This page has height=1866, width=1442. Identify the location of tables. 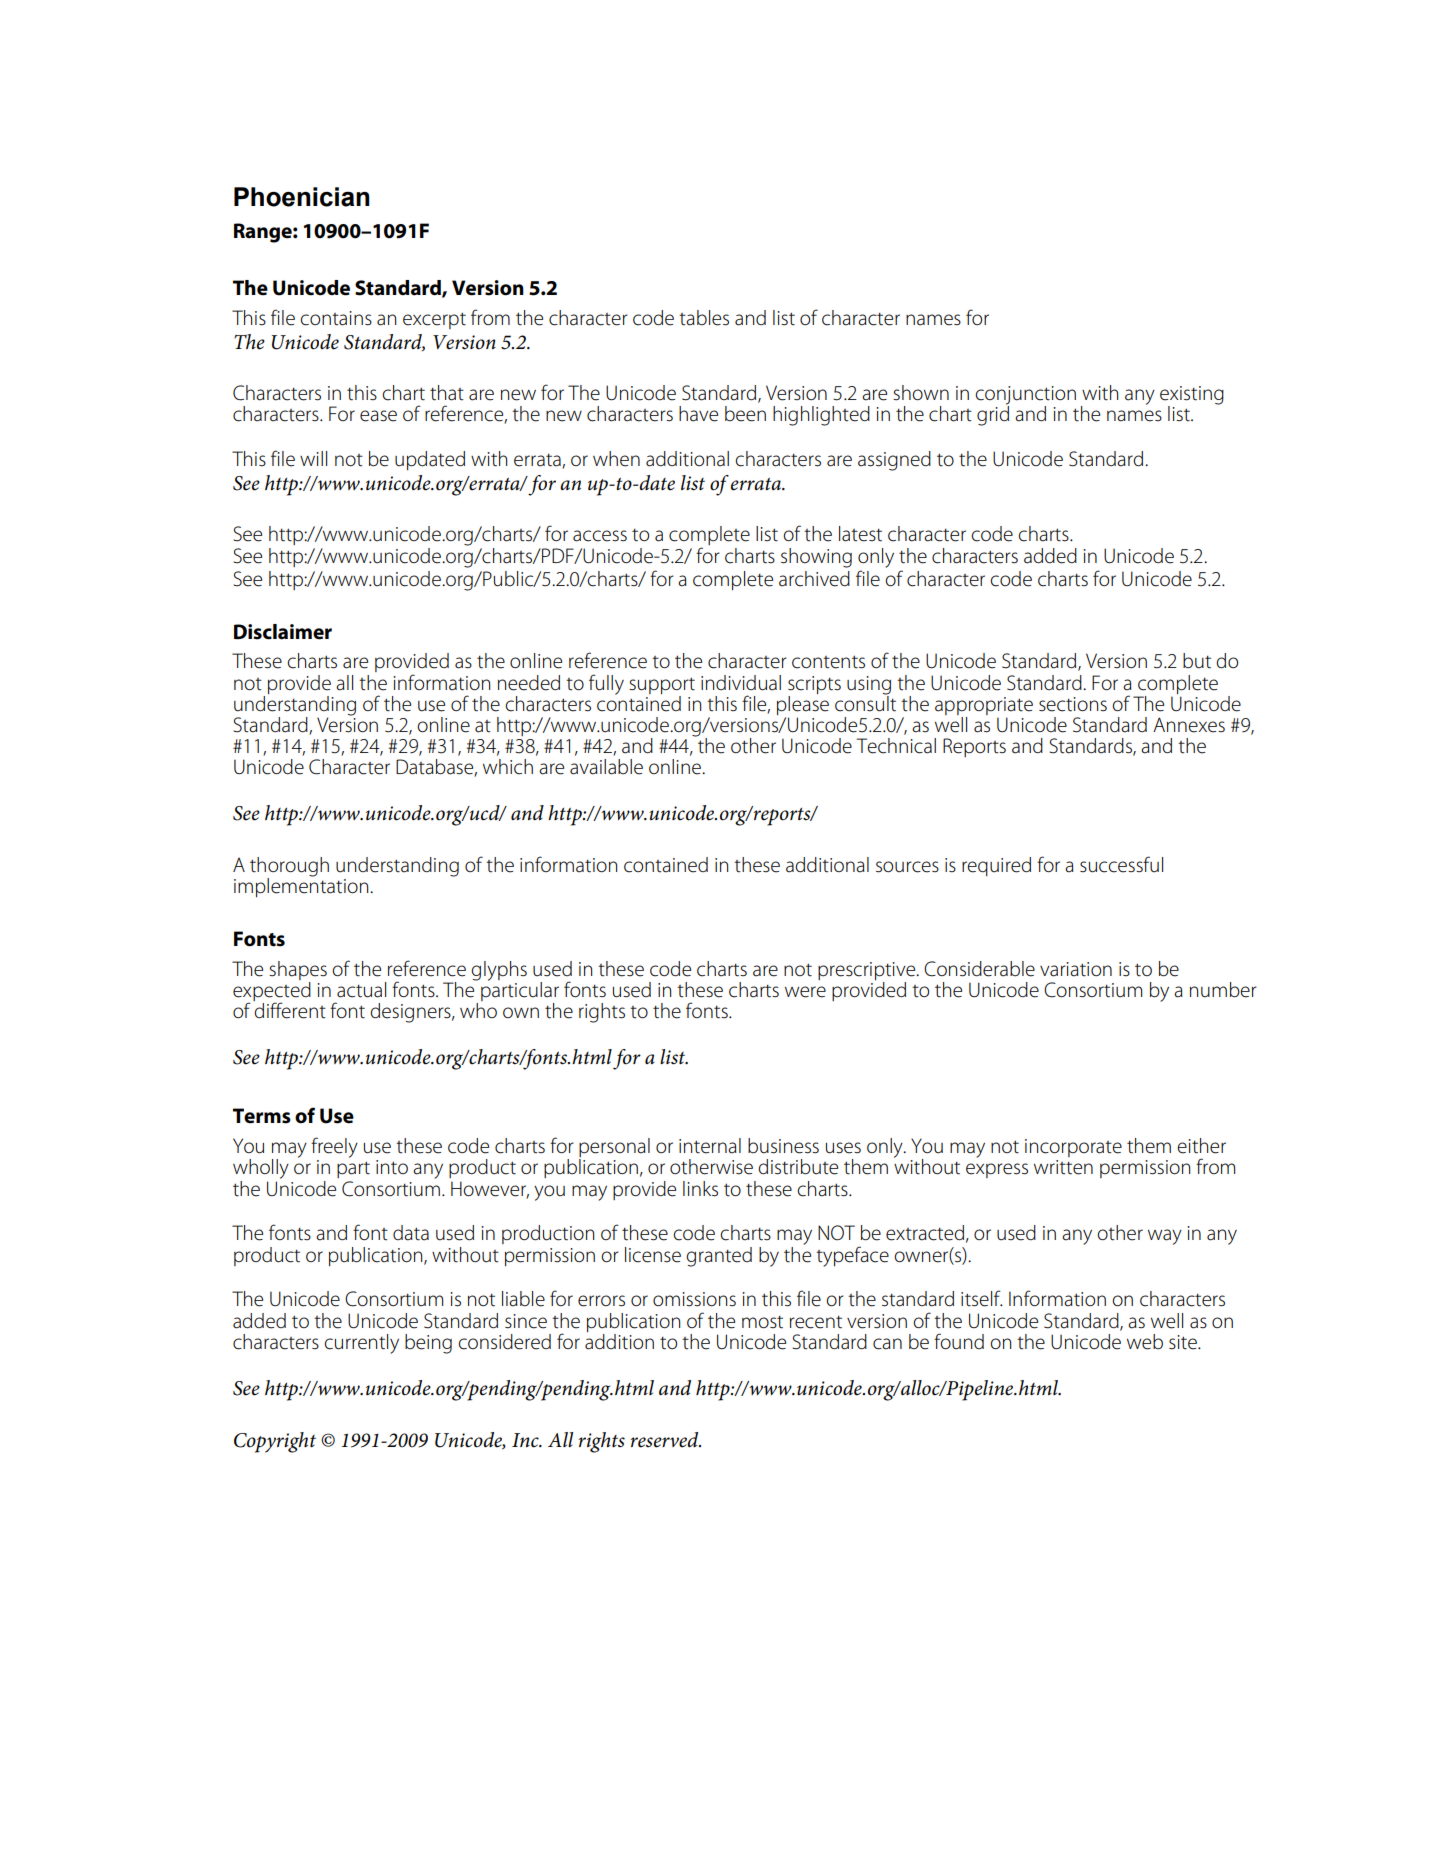
(704, 318).
